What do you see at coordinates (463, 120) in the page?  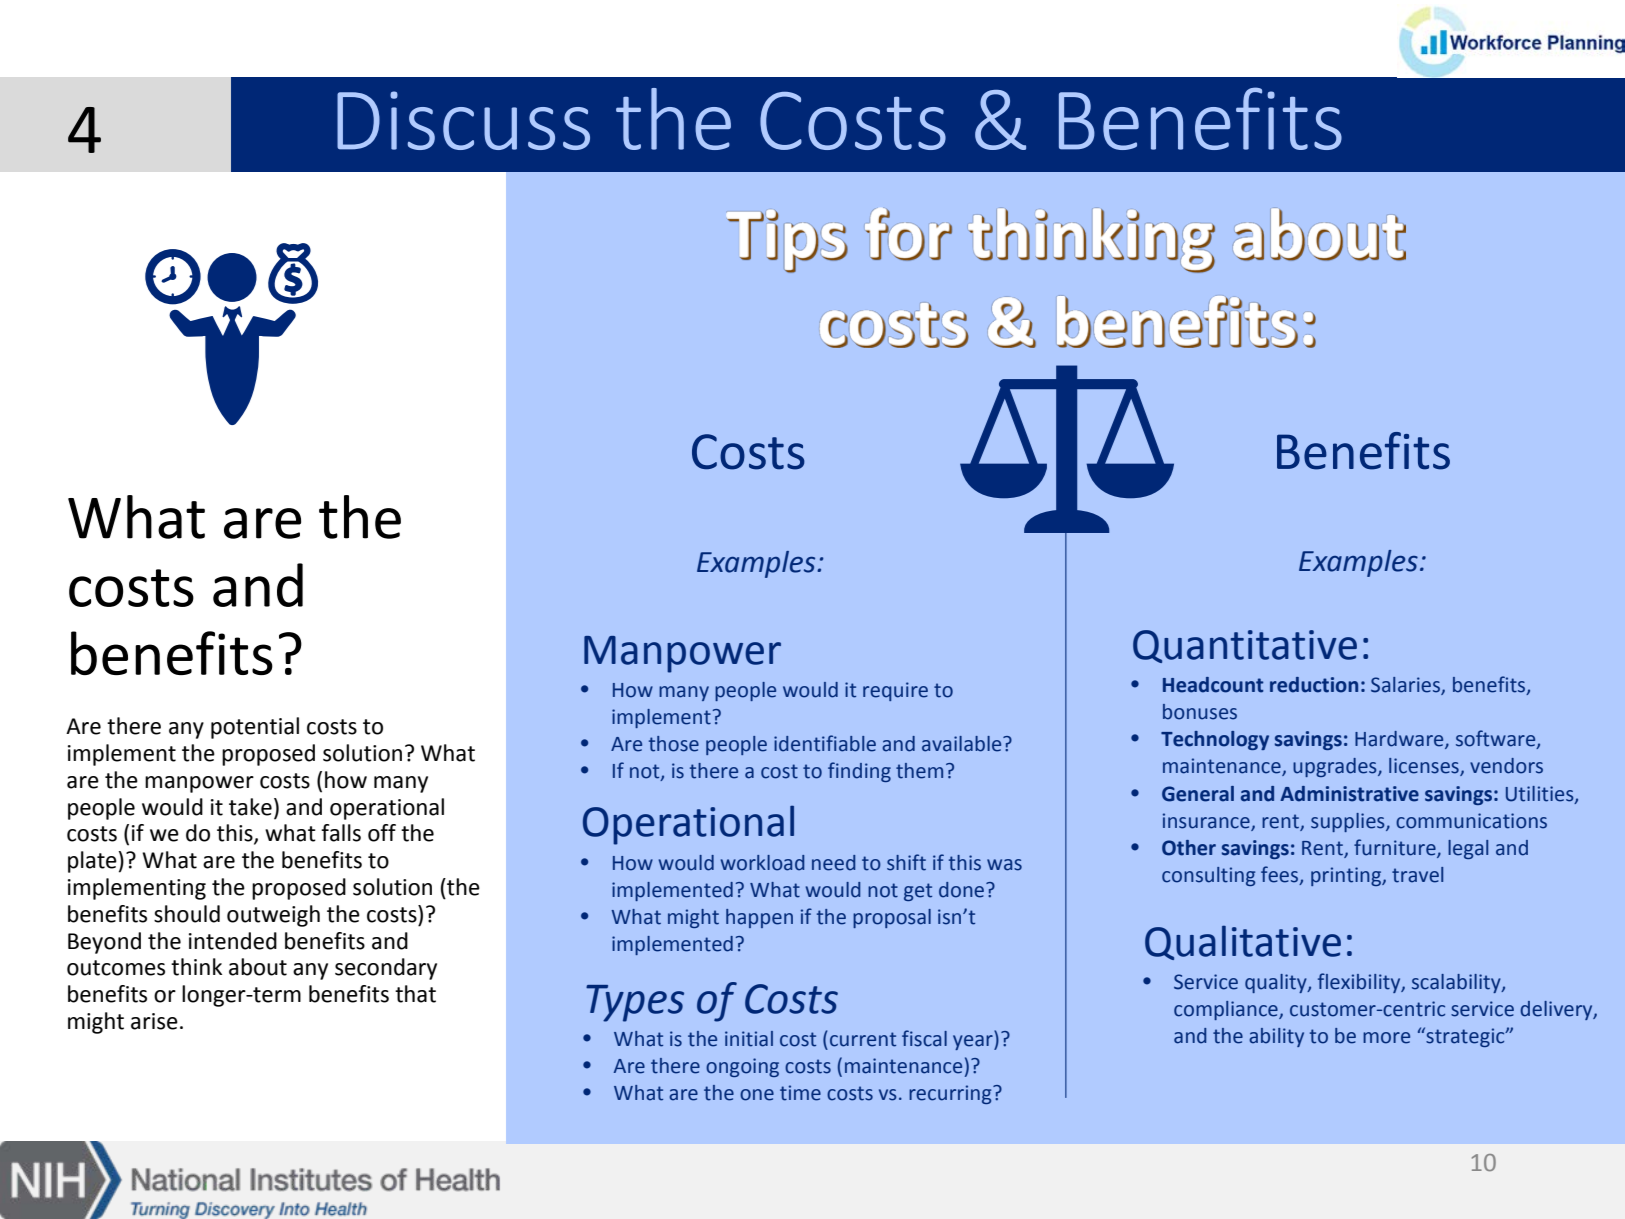 I see `Discuss` at bounding box center [463, 120].
